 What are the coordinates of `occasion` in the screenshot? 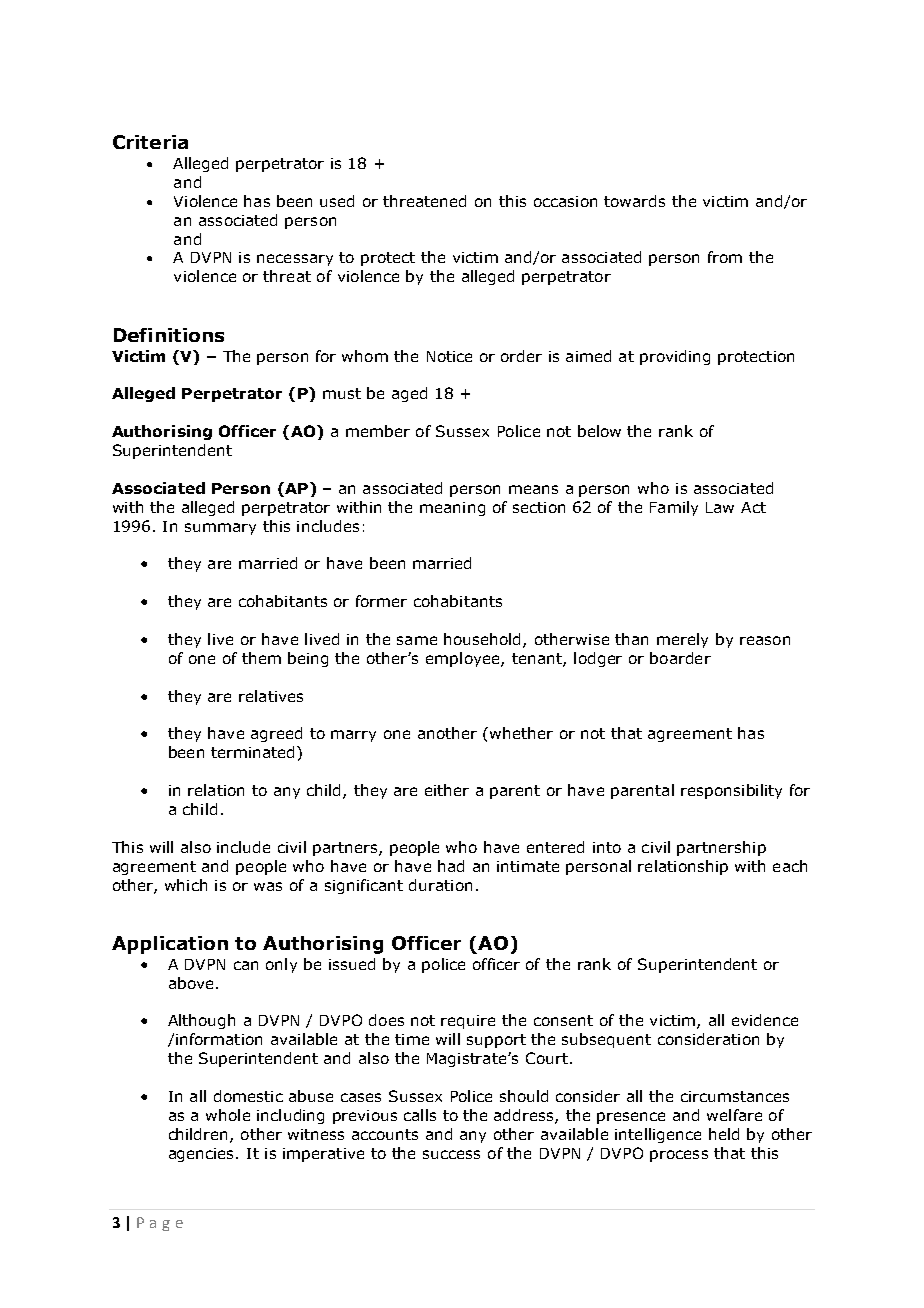 It's located at (565, 201).
